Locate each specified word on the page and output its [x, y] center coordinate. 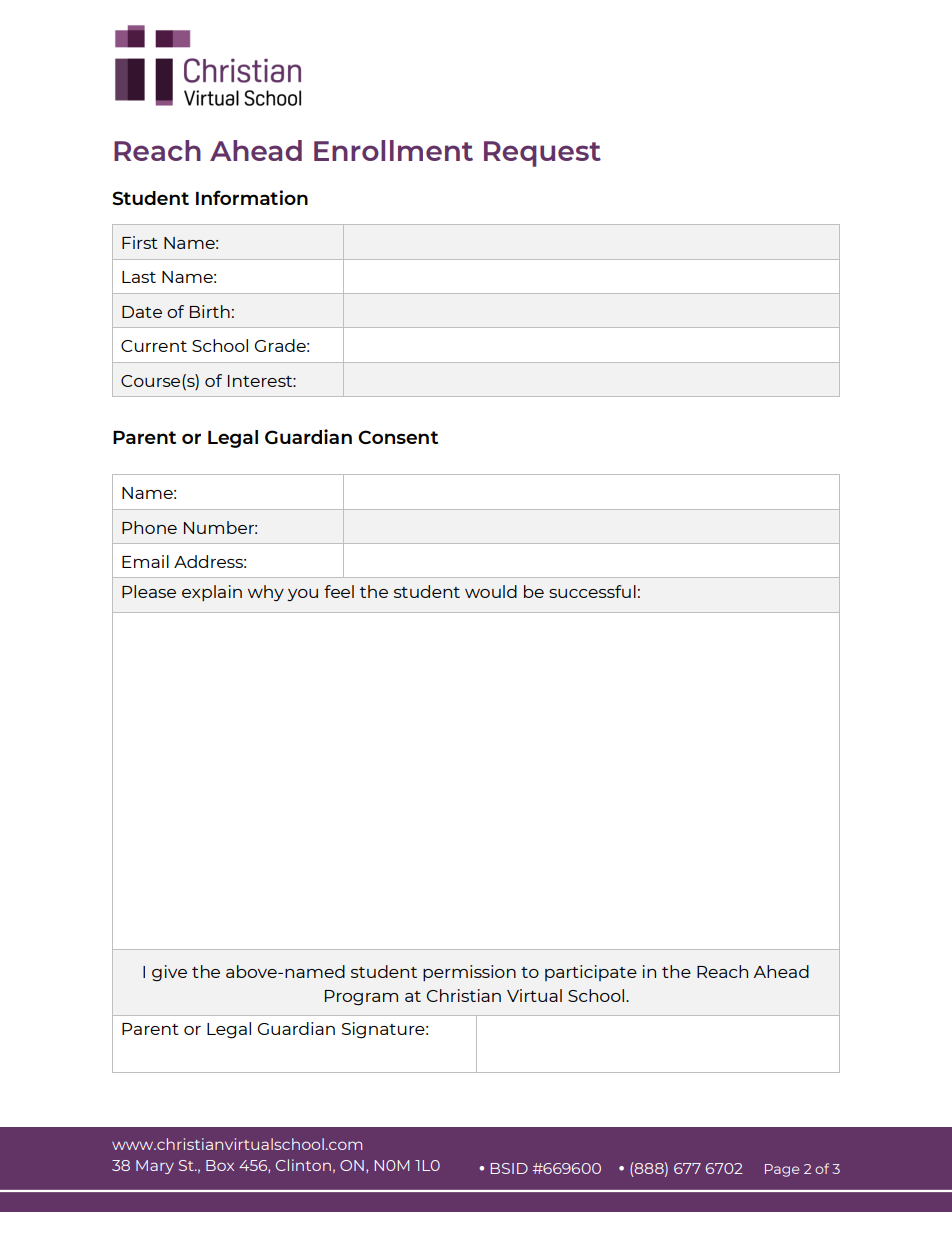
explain [212, 593]
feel [339, 591]
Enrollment [393, 150]
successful [592, 591]
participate [591, 973]
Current [154, 346]
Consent [398, 437]
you [302, 595]
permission [469, 973]
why [266, 593]
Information [252, 197]
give [169, 973]
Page [782, 1170]
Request [542, 154]
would [491, 591]
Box [220, 1165]
